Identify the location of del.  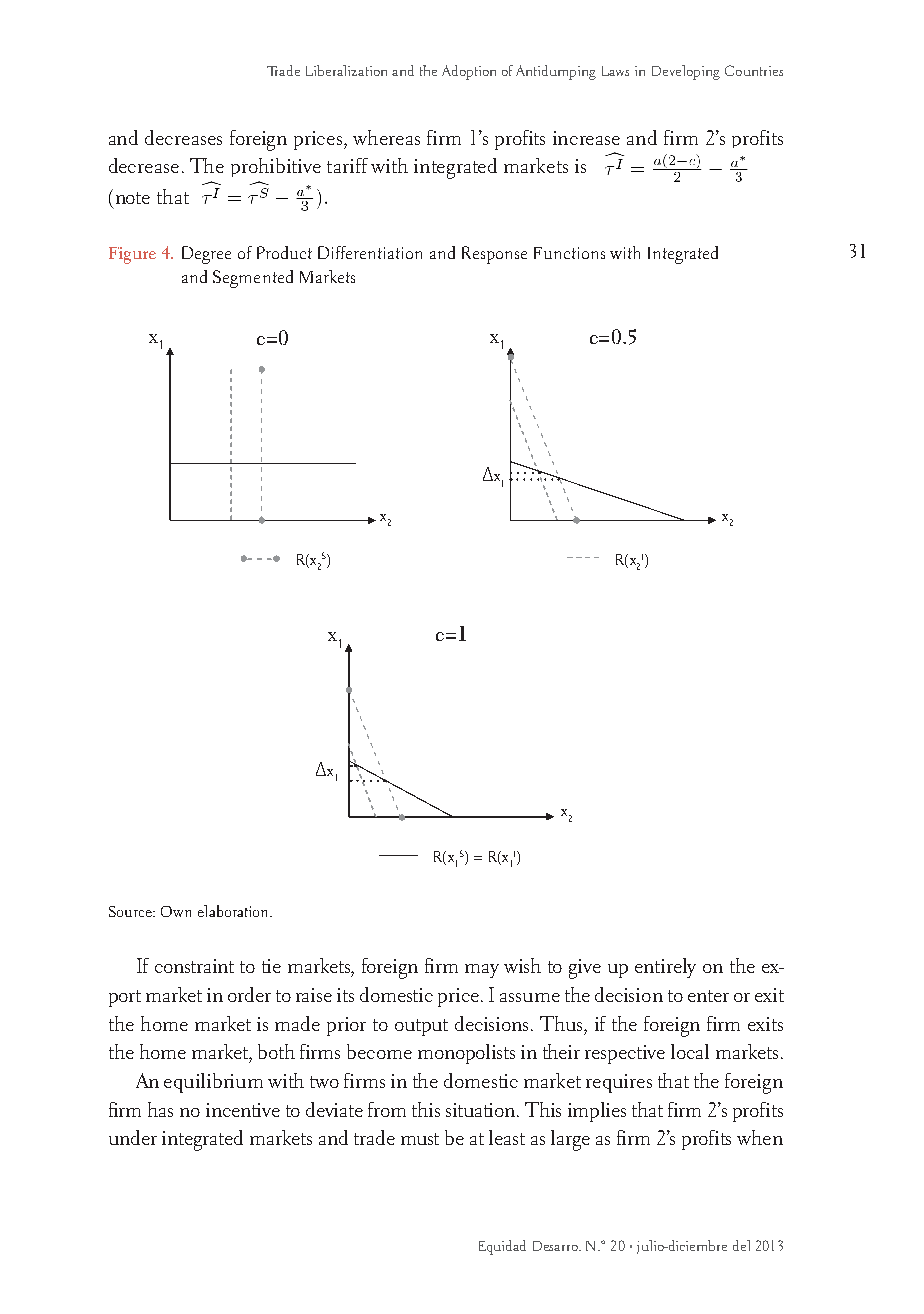
(741, 1245).
